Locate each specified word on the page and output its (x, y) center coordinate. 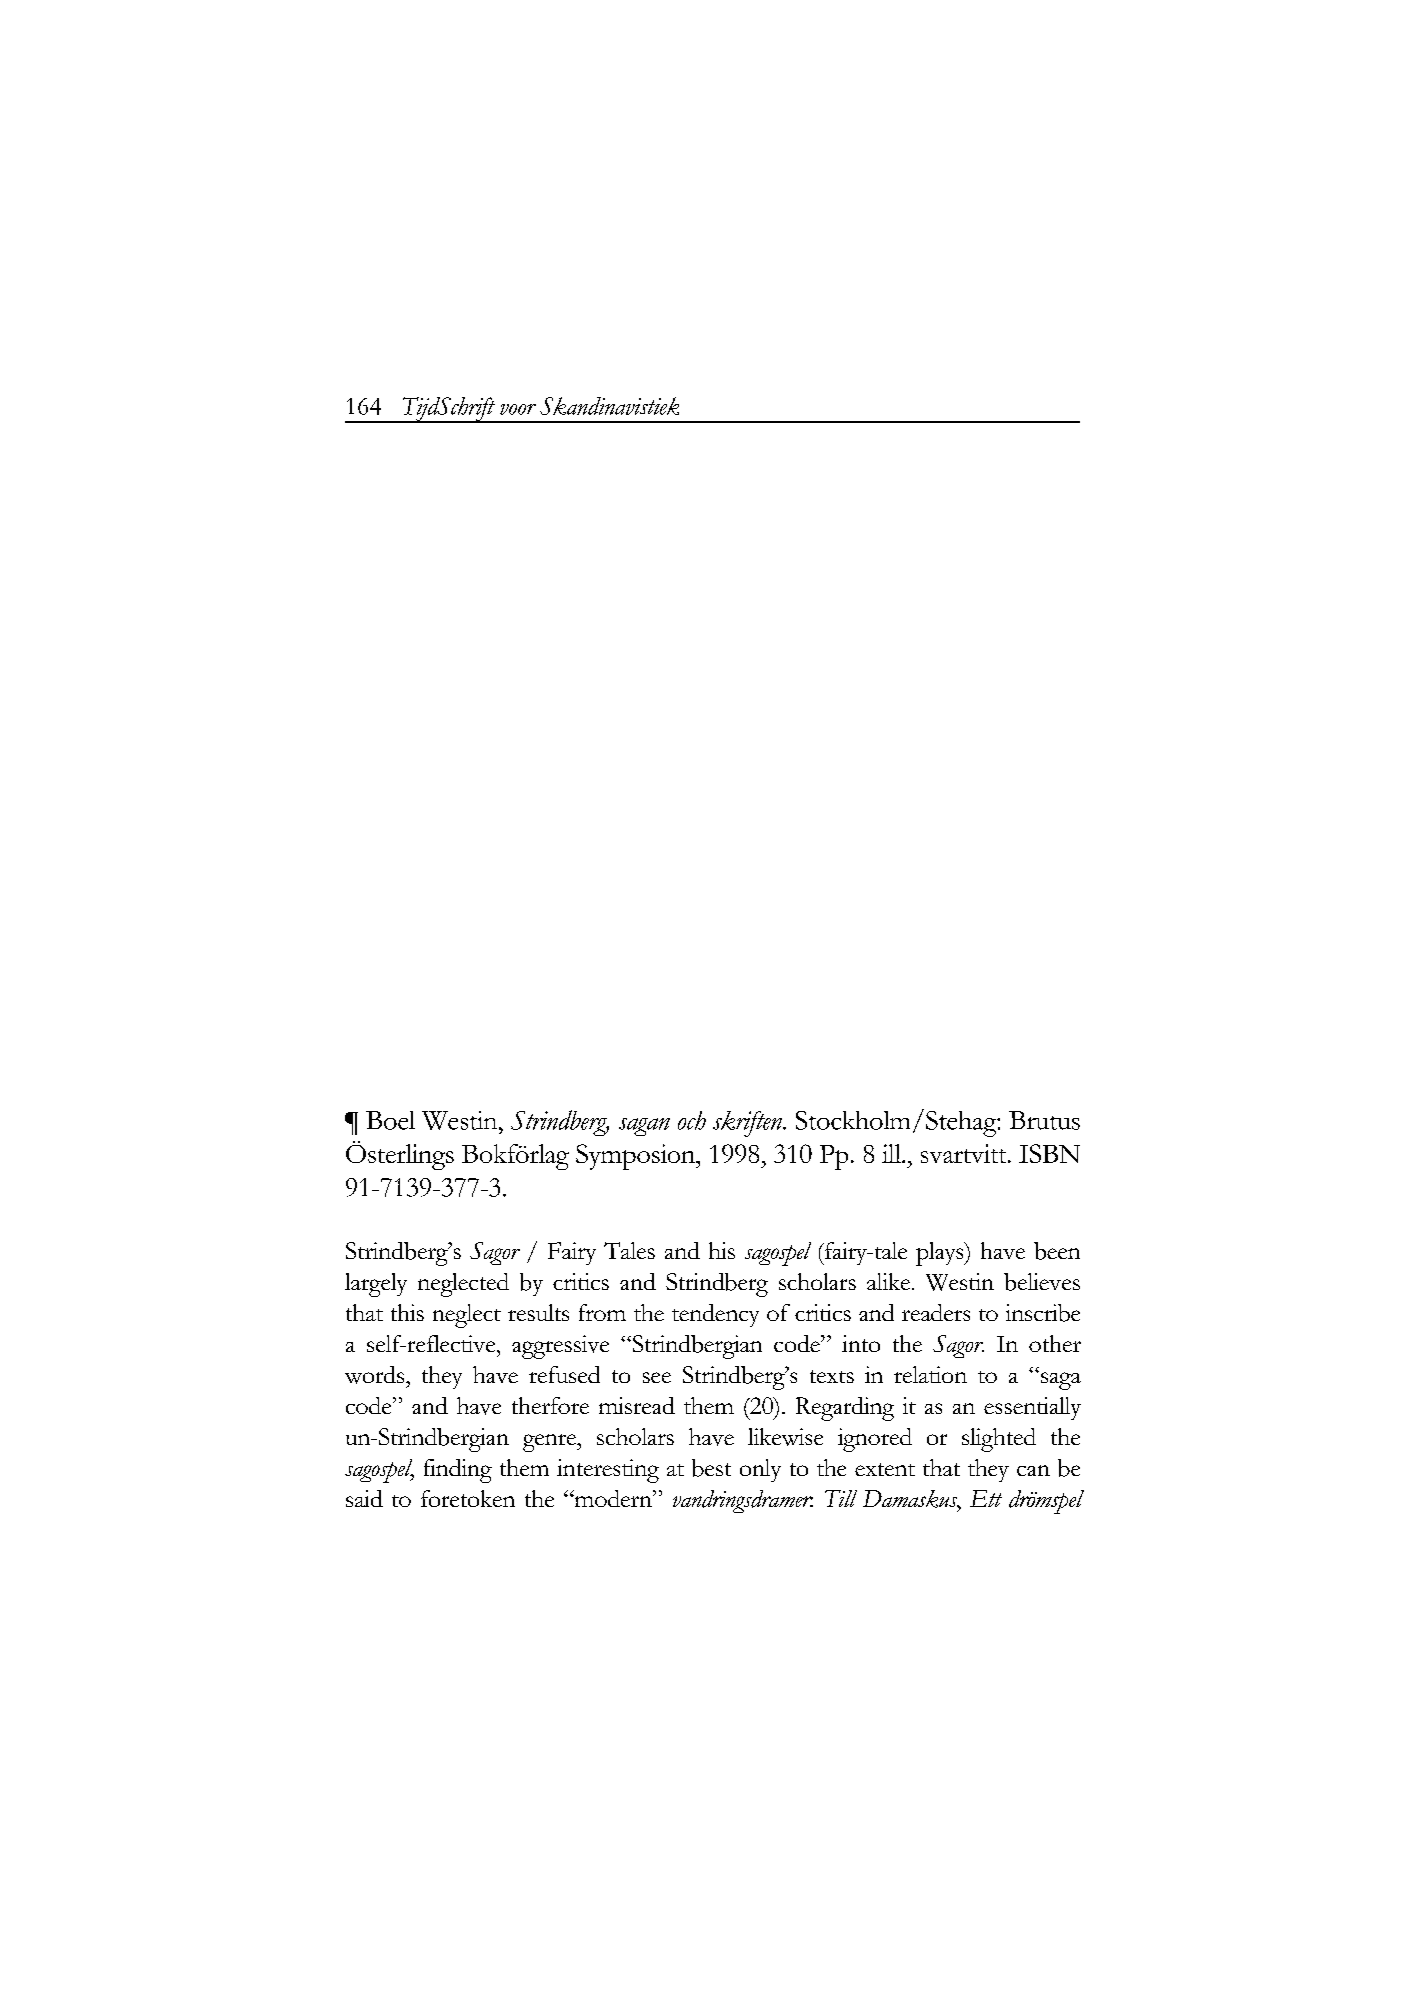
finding (458, 1471)
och (692, 1120)
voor (518, 409)
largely (376, 1285)
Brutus (1044, 1120)
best (711, 1468)
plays (941, 1254)
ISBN (1049, 1153)
